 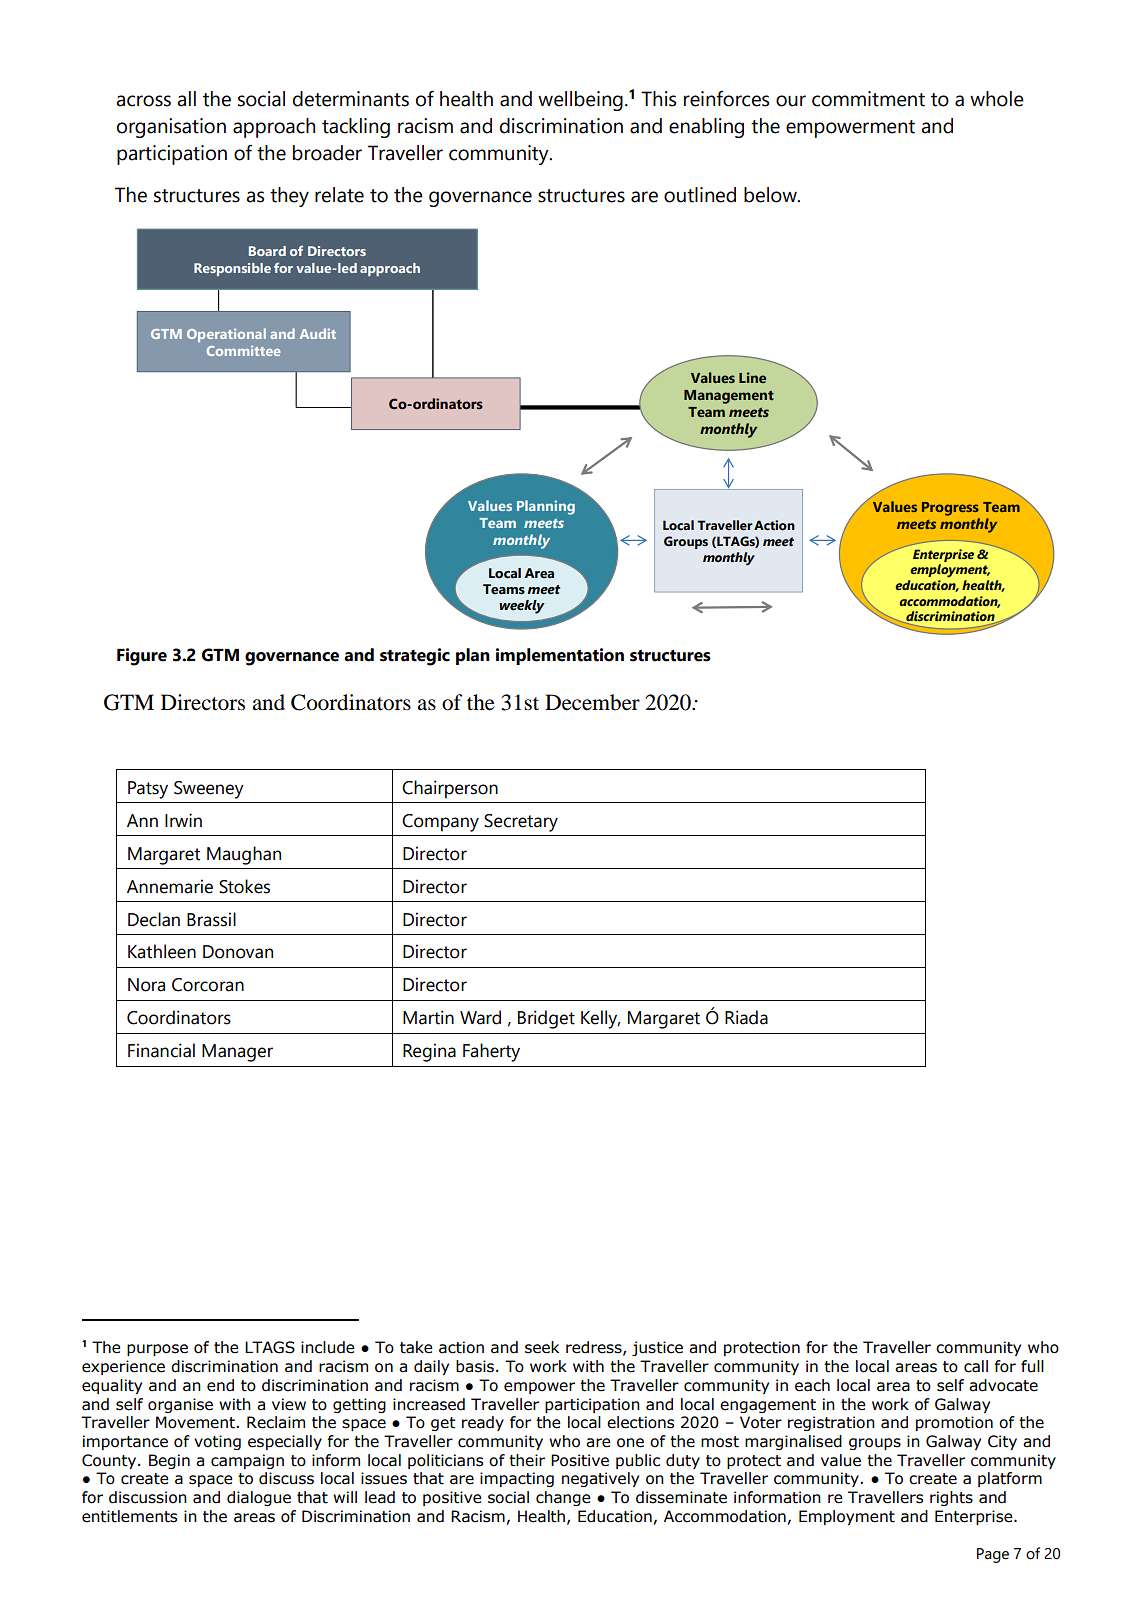 I want to click on dialogue, so click(x=259, y=1498).
